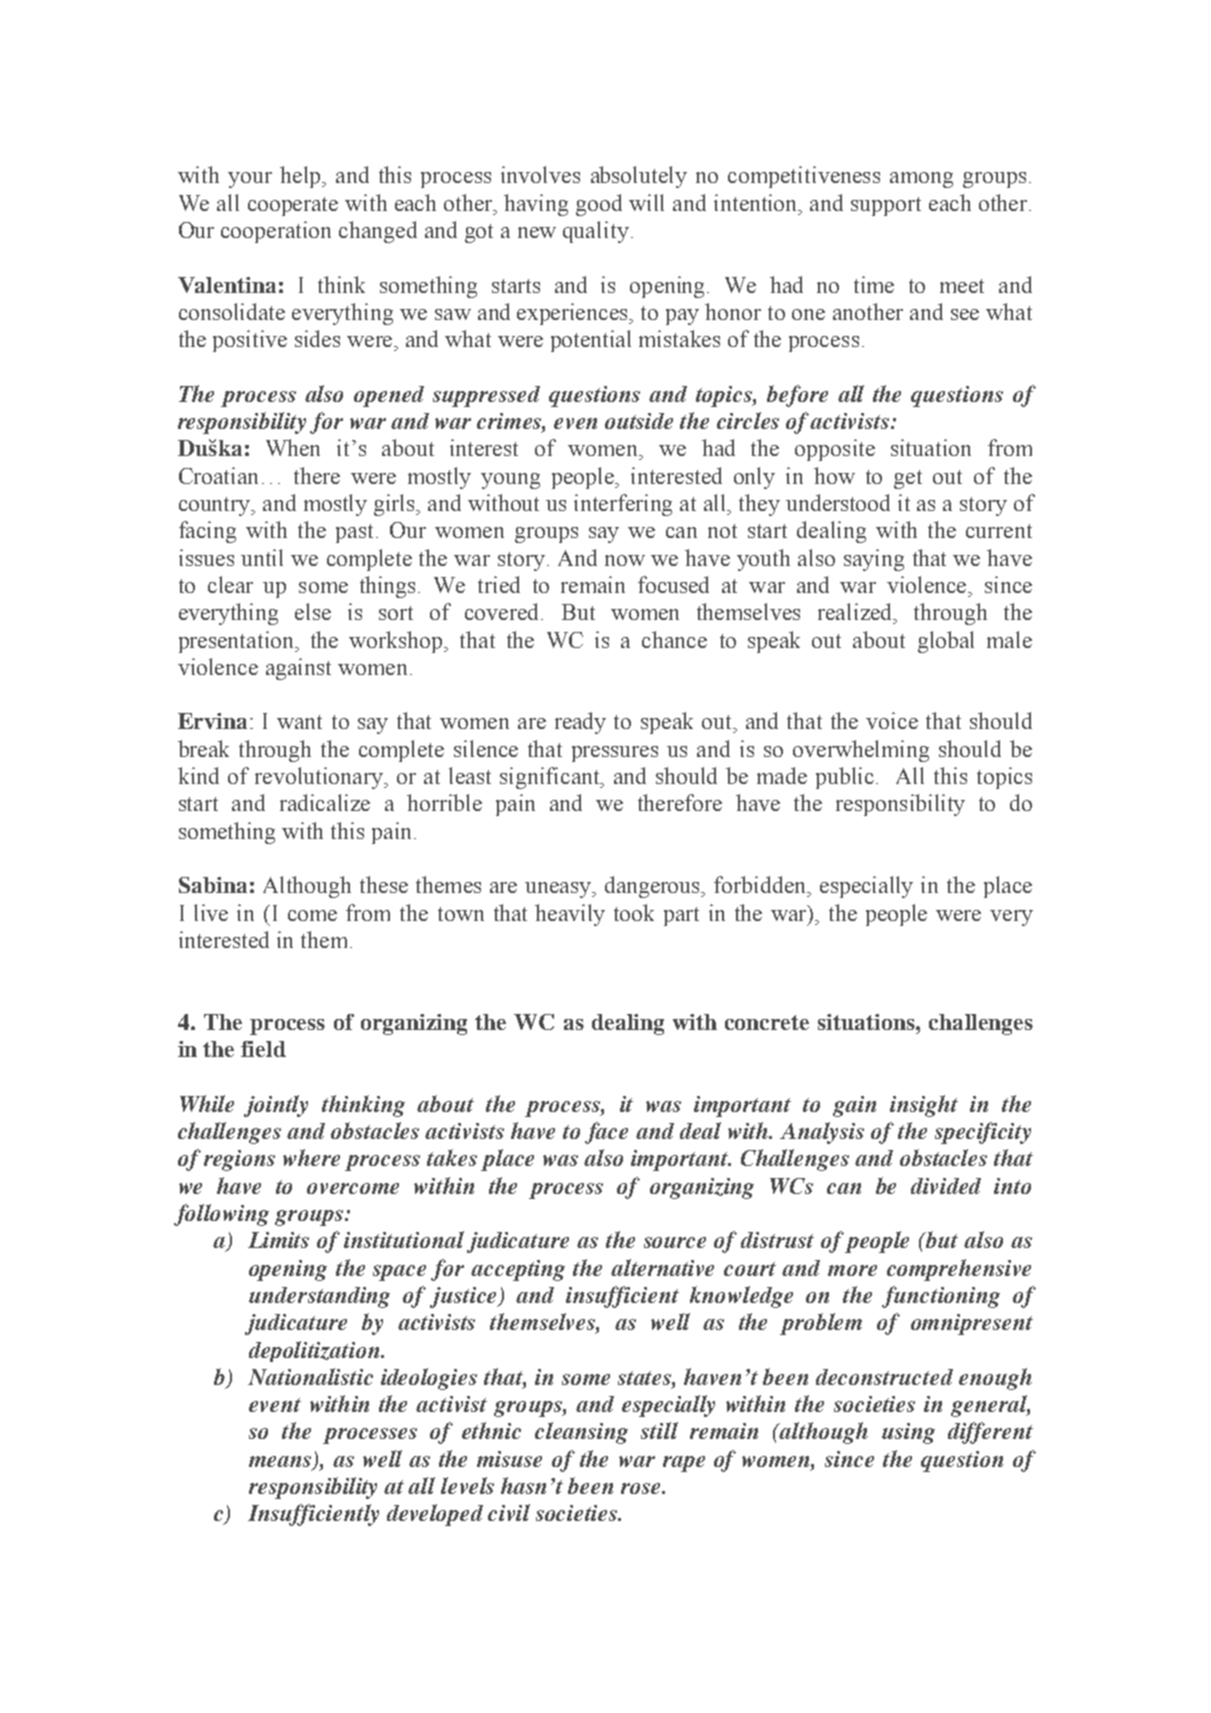  I want to click on support, so click(886, 206).
